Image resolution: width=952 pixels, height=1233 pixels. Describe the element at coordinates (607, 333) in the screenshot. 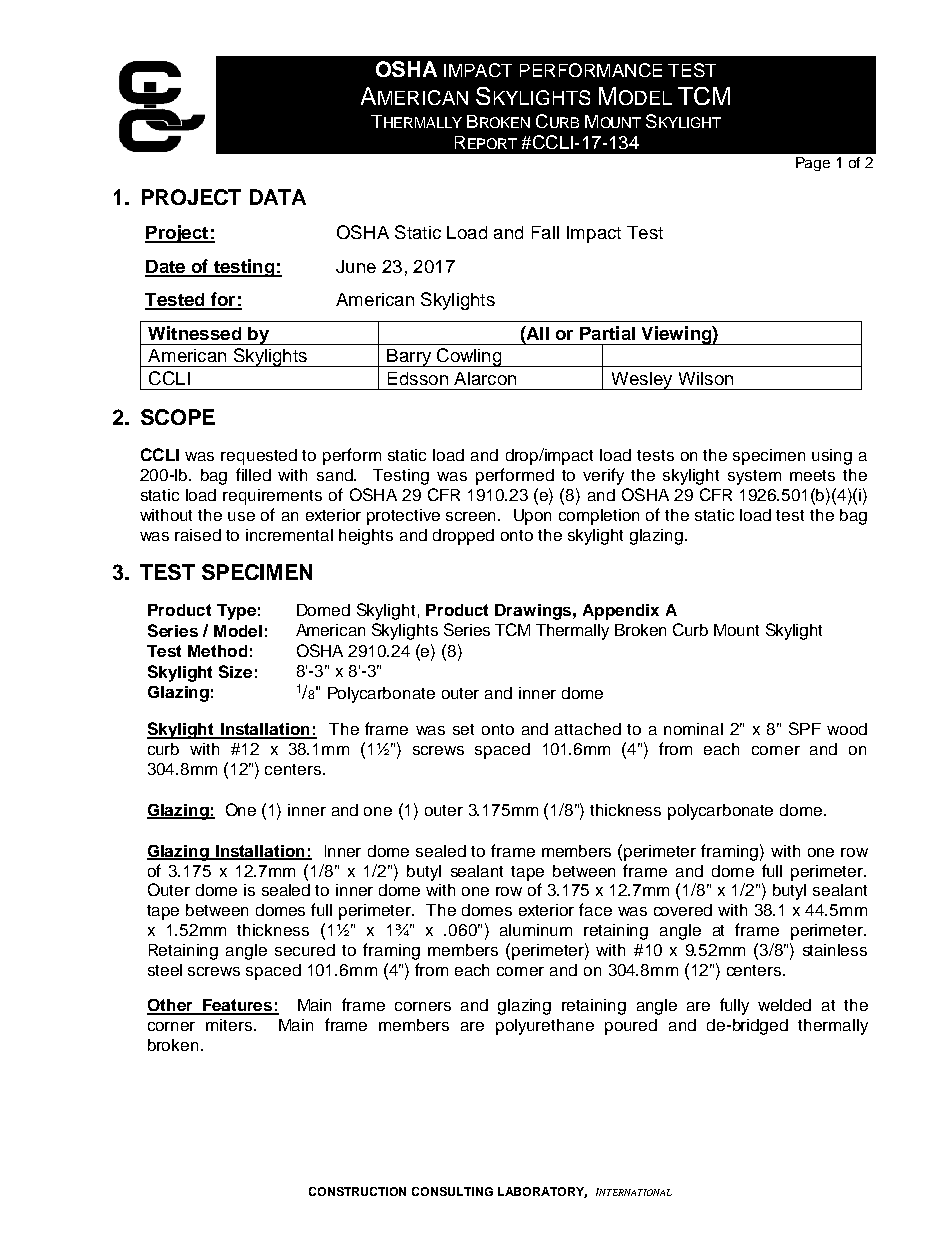

I see `Partial` at that location.
